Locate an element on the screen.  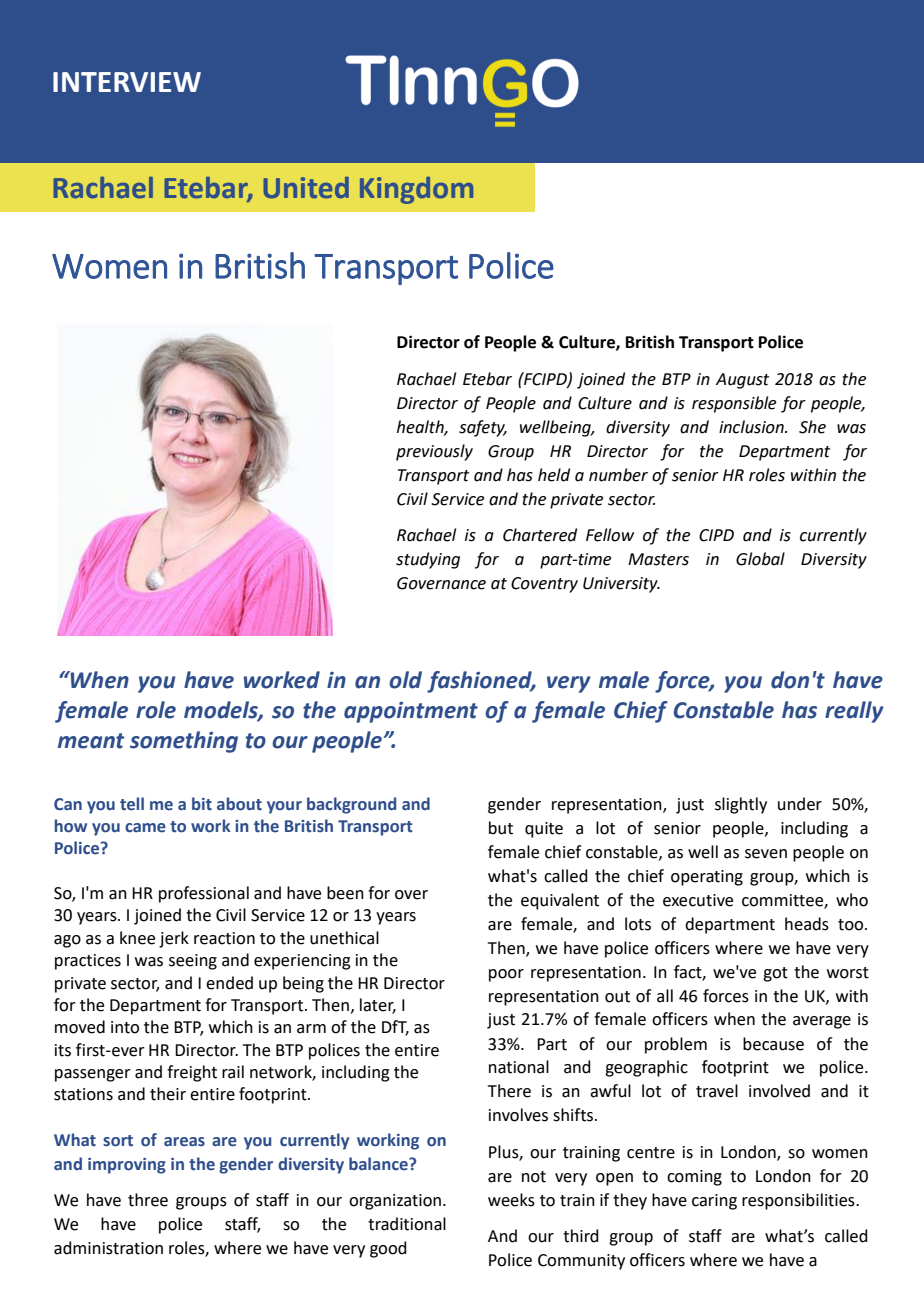
August is located at coordinates (742, 381).
